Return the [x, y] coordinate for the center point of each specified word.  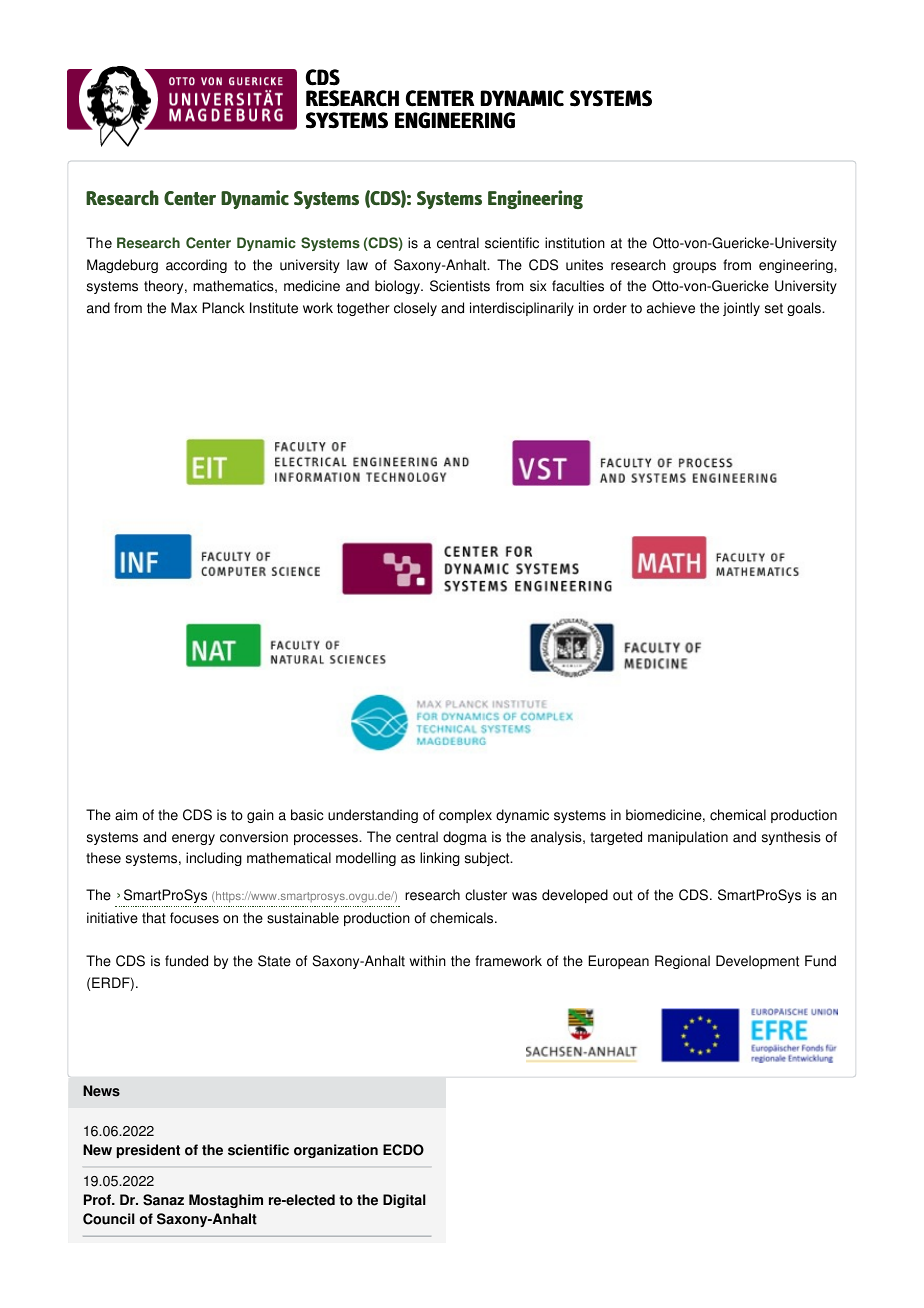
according [196, 266]
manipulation [688, 838]
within [428, 961]
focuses [194, 918]
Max [184, 308]
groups [694, 267]
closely [415, 309]
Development [757, 962]
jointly [741, 309]
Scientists [460, 286]
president [148, 1151]
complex [465, 816]
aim [126, 815]
